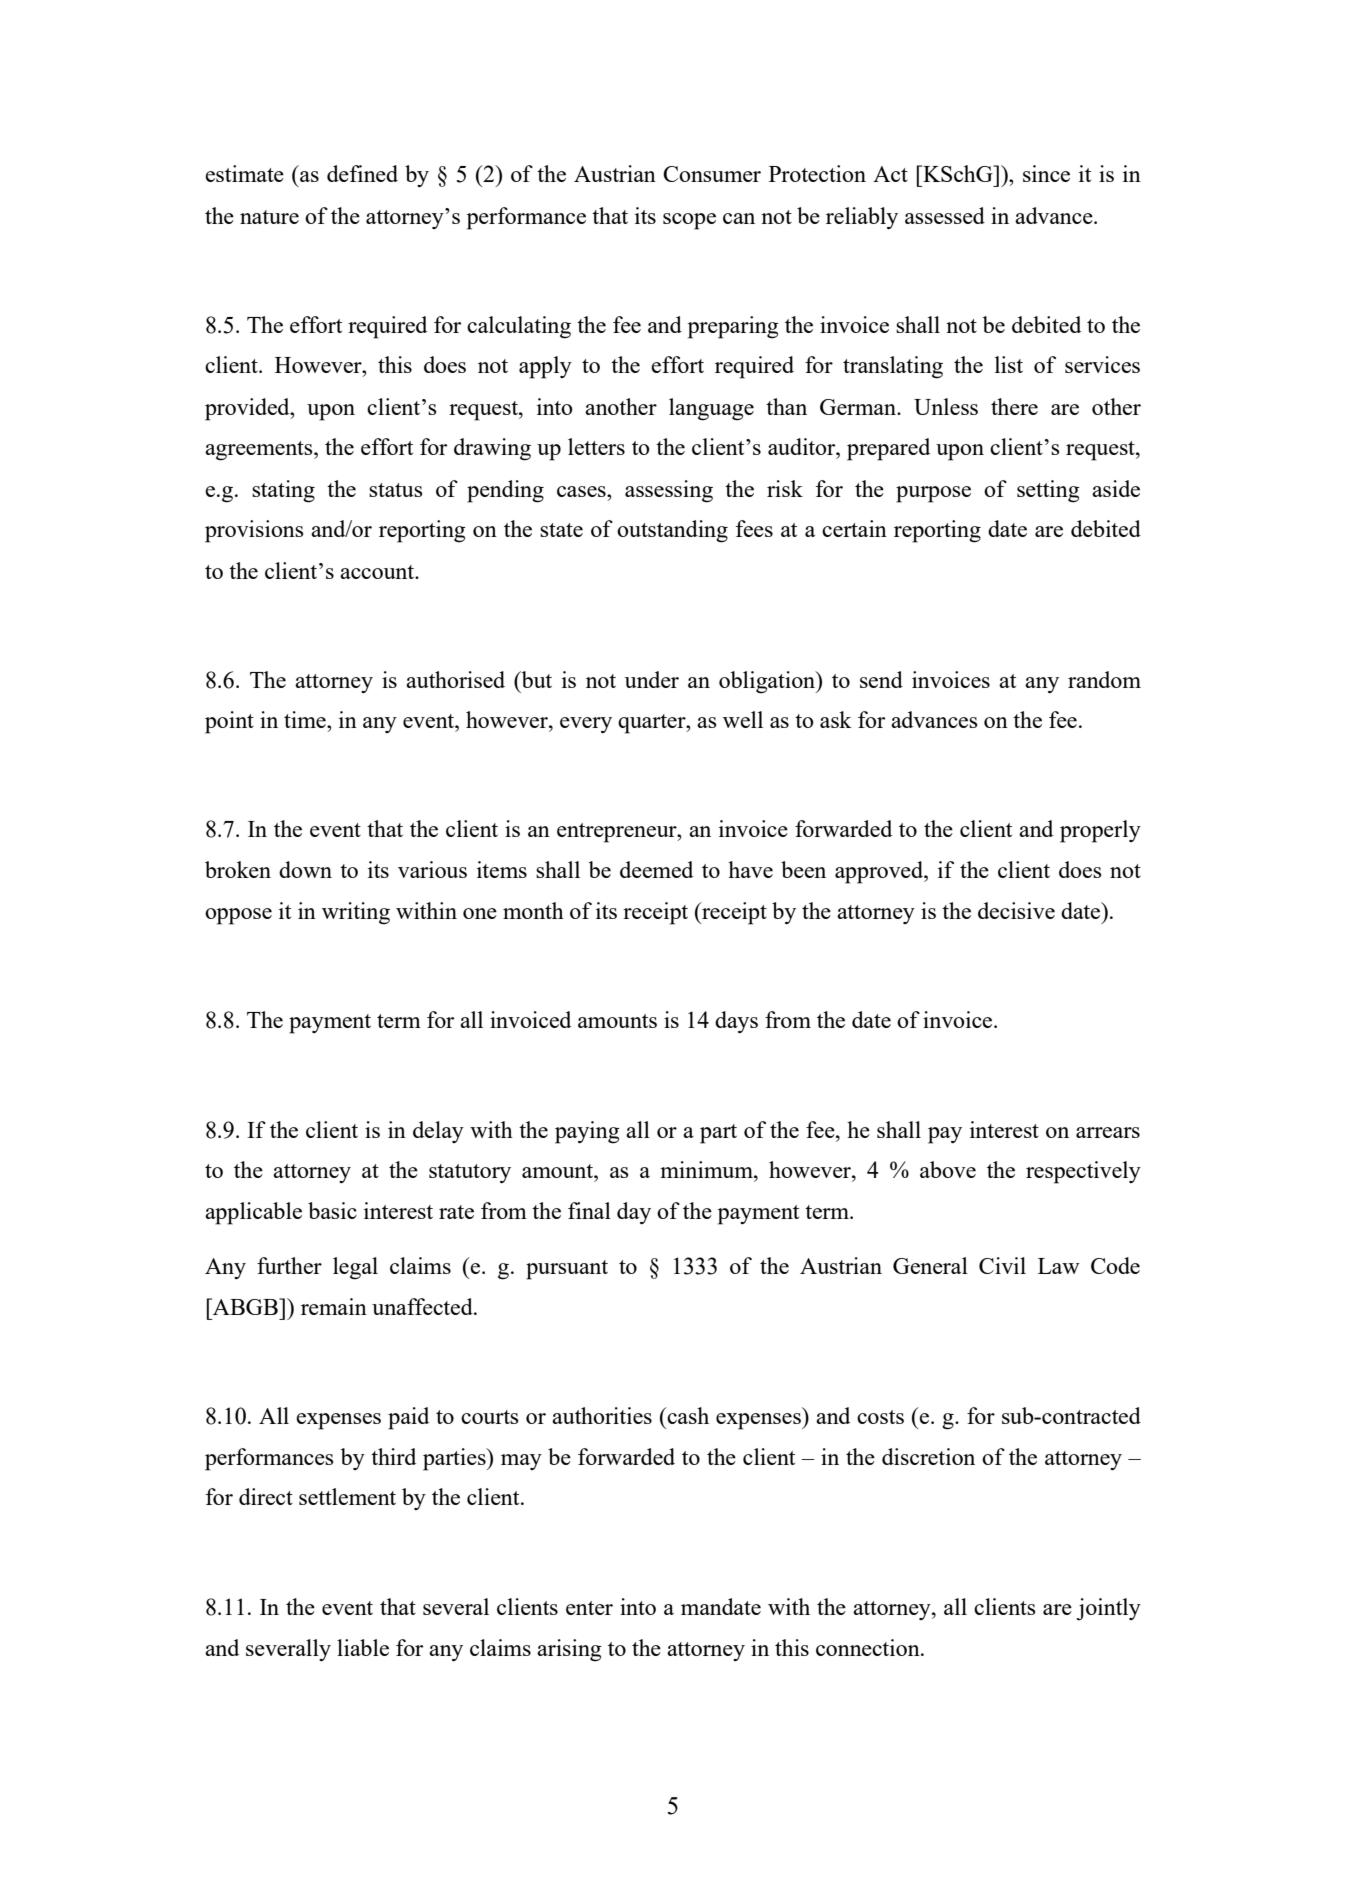  I want to click on writing, so click(356, 913).
